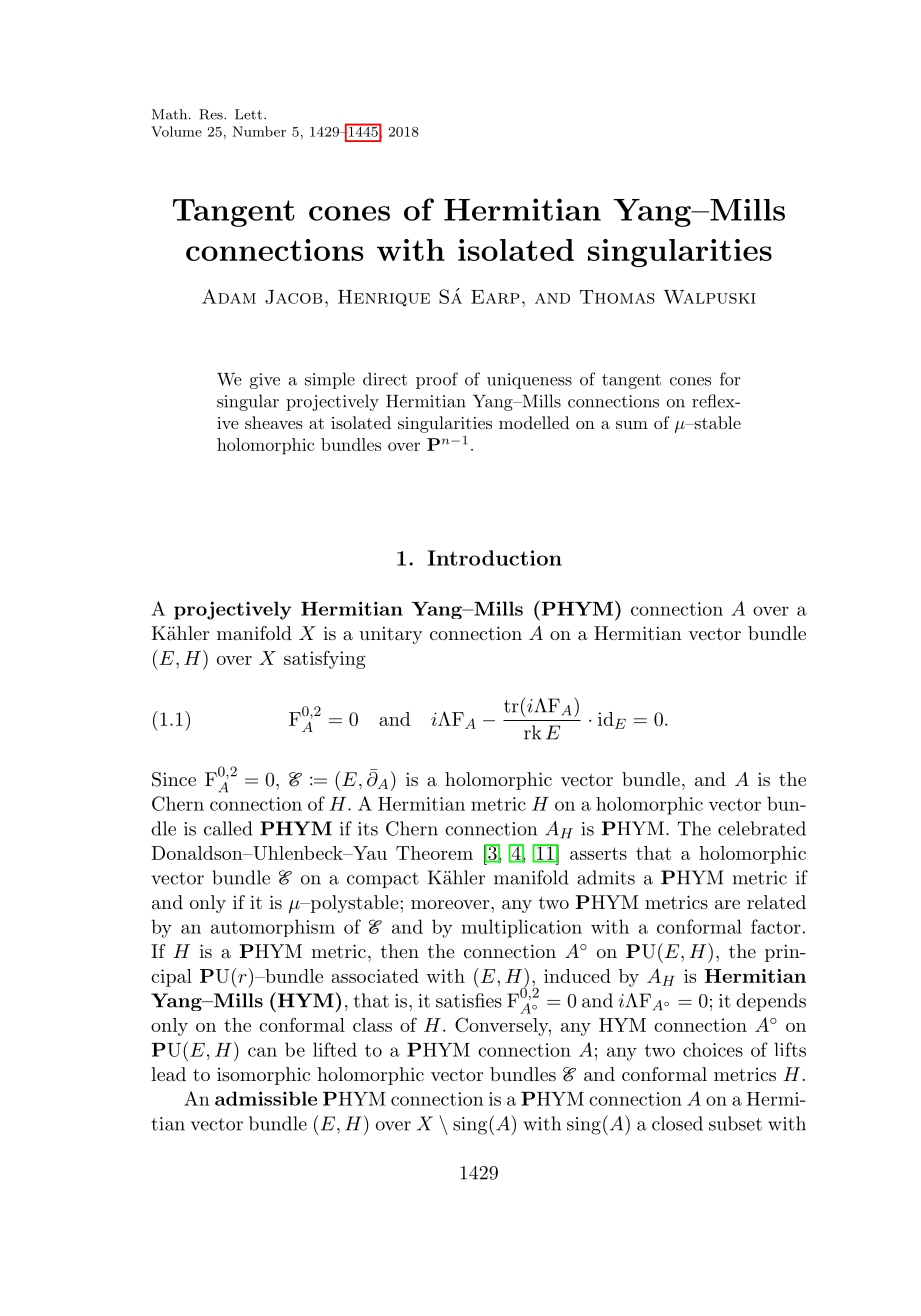 This image has height=1316, width=921. What do you see at coordinates (529, 381) in the image?
I see `uniqueness` at bounding box center [529, 381].
